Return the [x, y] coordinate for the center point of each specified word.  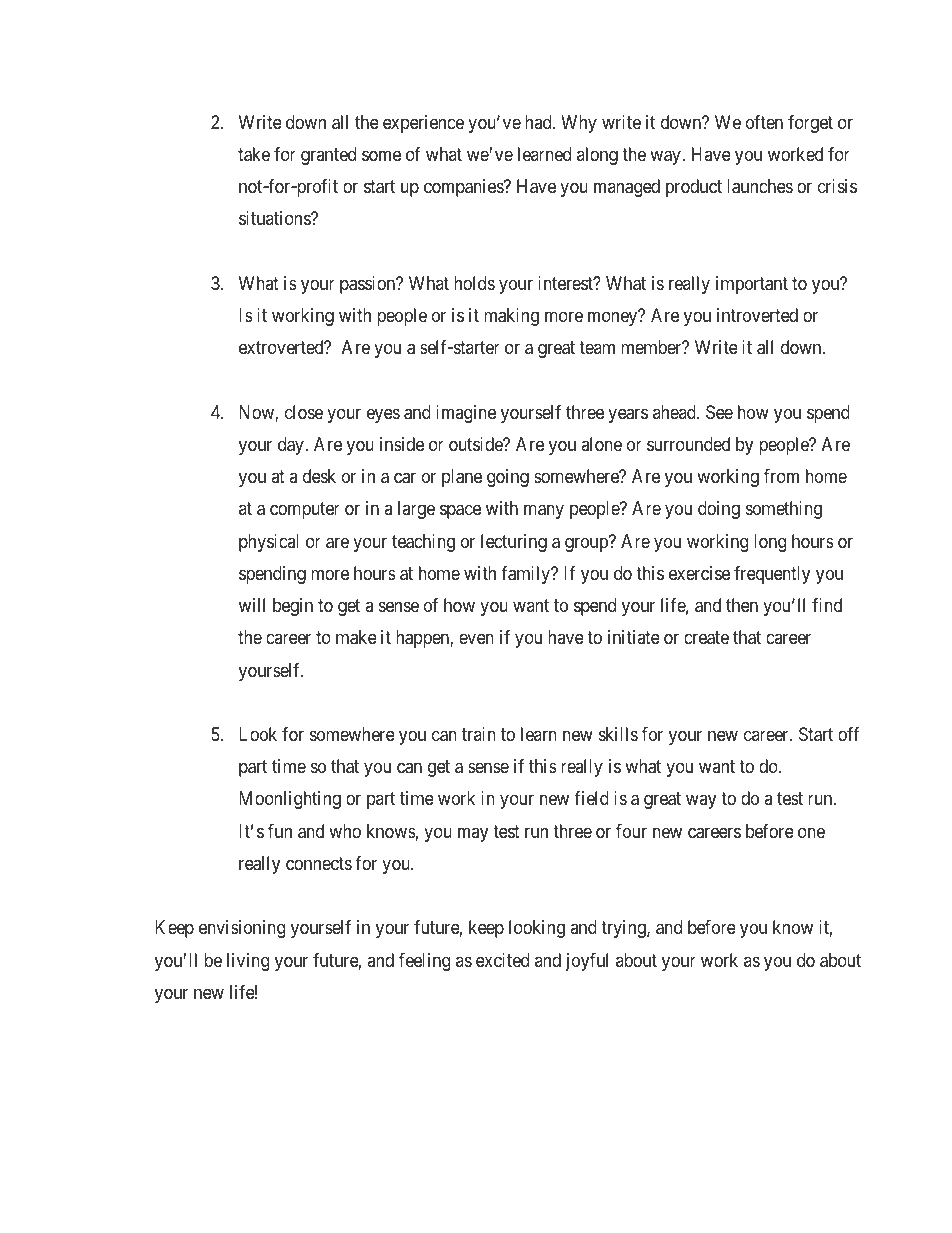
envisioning [242, 929]
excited [502, 960]
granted [328, 156]
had [539, 122]
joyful [587, 962]
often [764, 122]
